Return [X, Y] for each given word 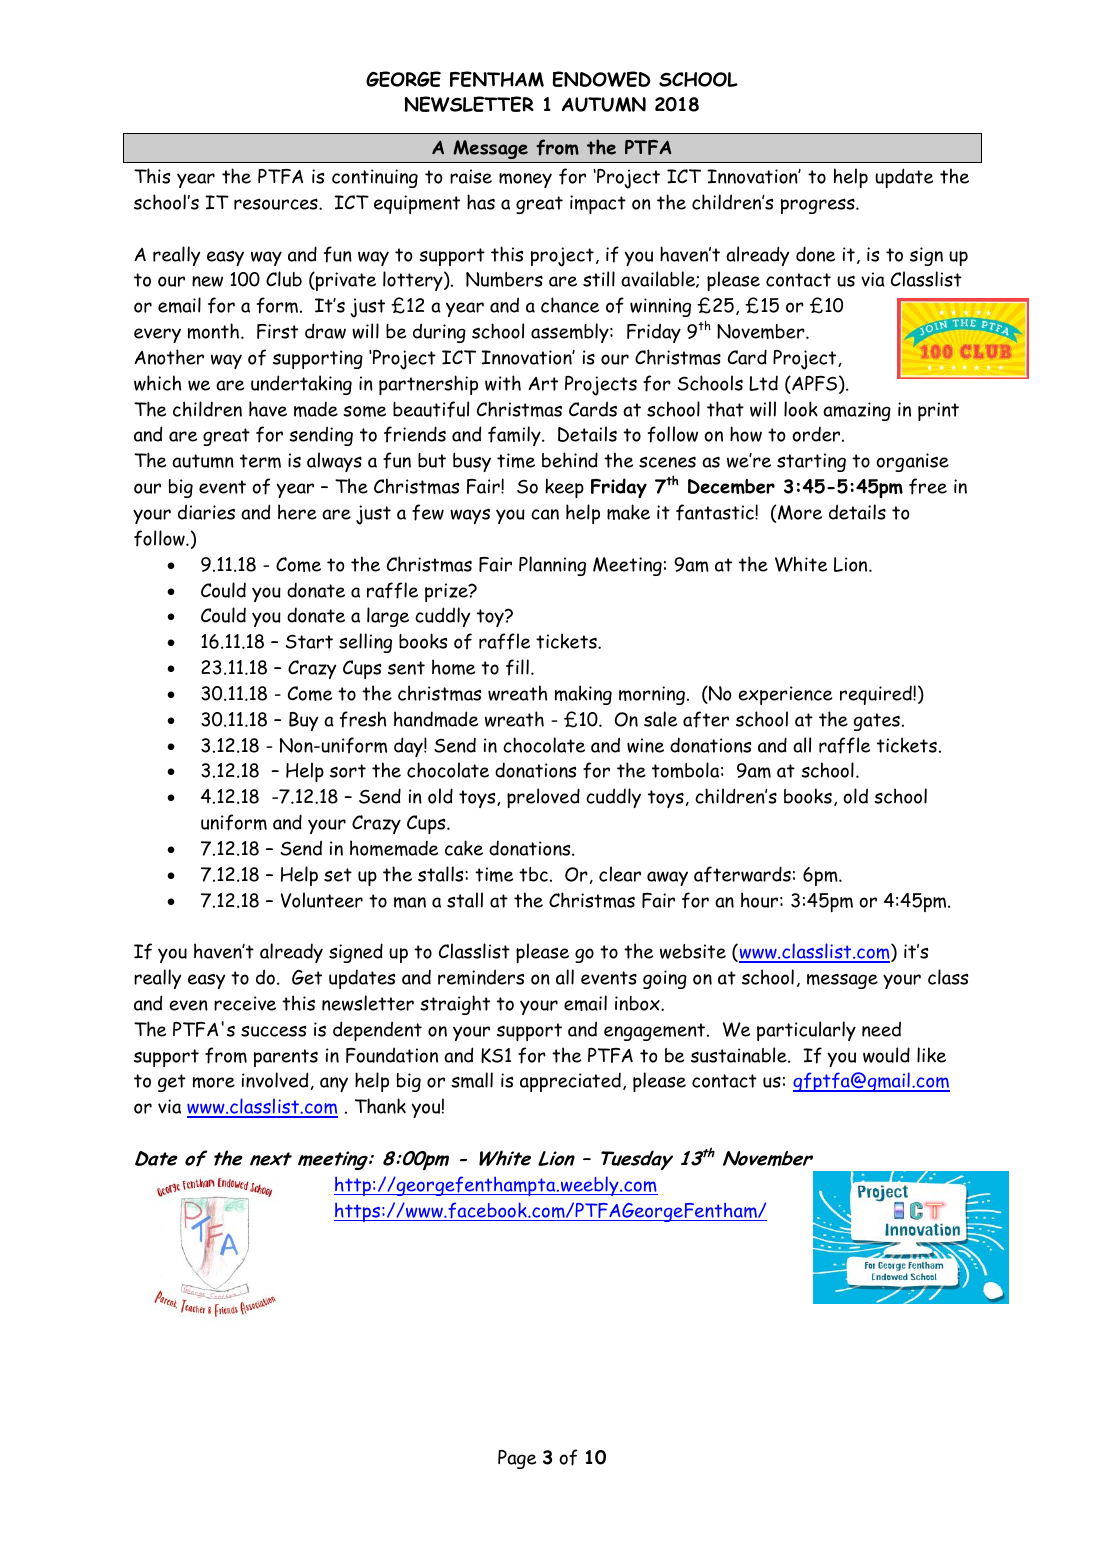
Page [517, 1459]
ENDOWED [602, 79]
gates [877, 722]
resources [277, 204]
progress [819, 206]
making [583, 695]
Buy [303, 721]
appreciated [570, 1082]
